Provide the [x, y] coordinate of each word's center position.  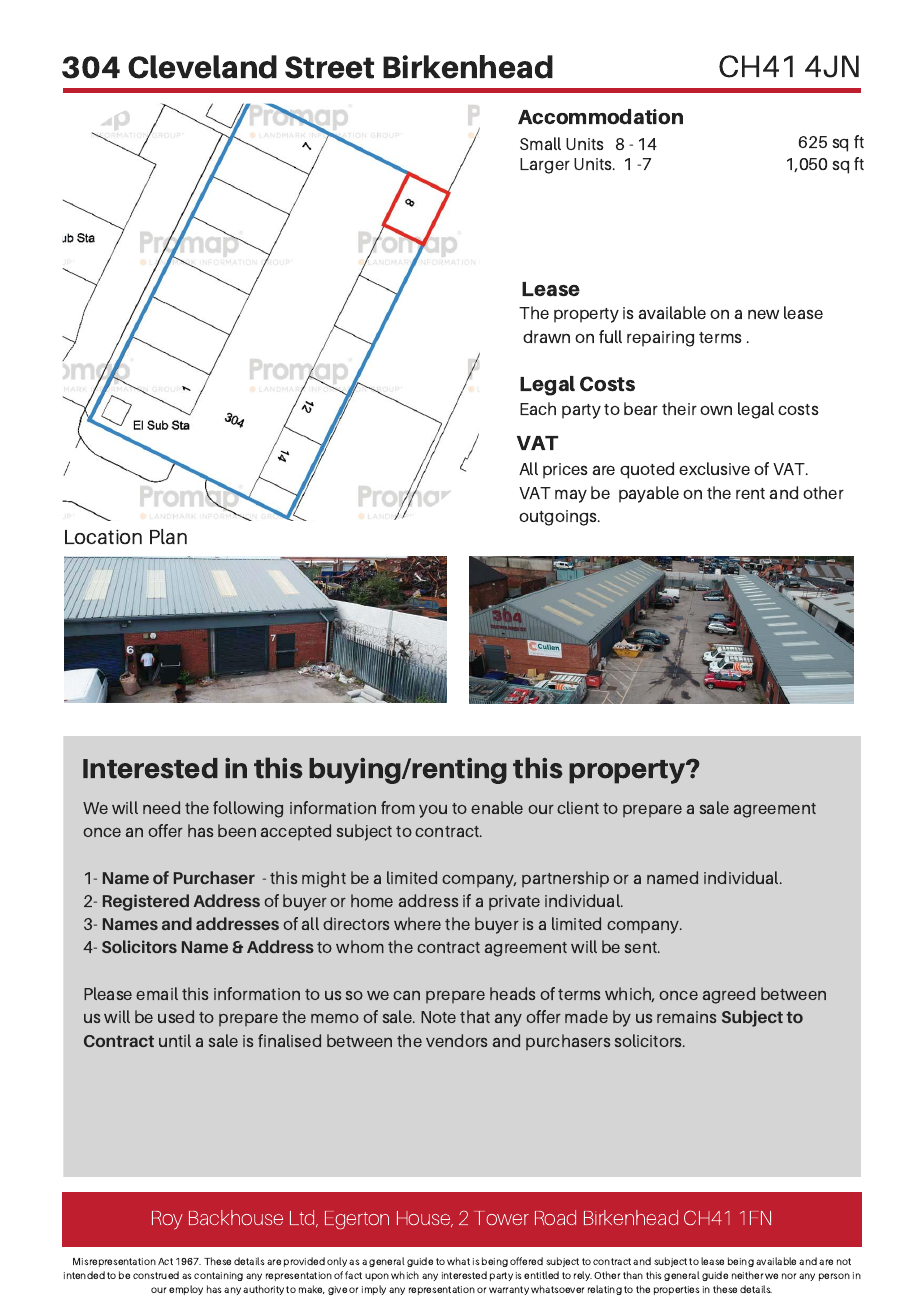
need [161, 807]
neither [748, 1275]
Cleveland [202, 67]
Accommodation [600, 117]
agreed [728, 995]
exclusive [714, 468]
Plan [168, 537]
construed [156, 1275]
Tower [501, 1218]
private [514, 902]
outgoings [559, 518]
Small [540, 143]
